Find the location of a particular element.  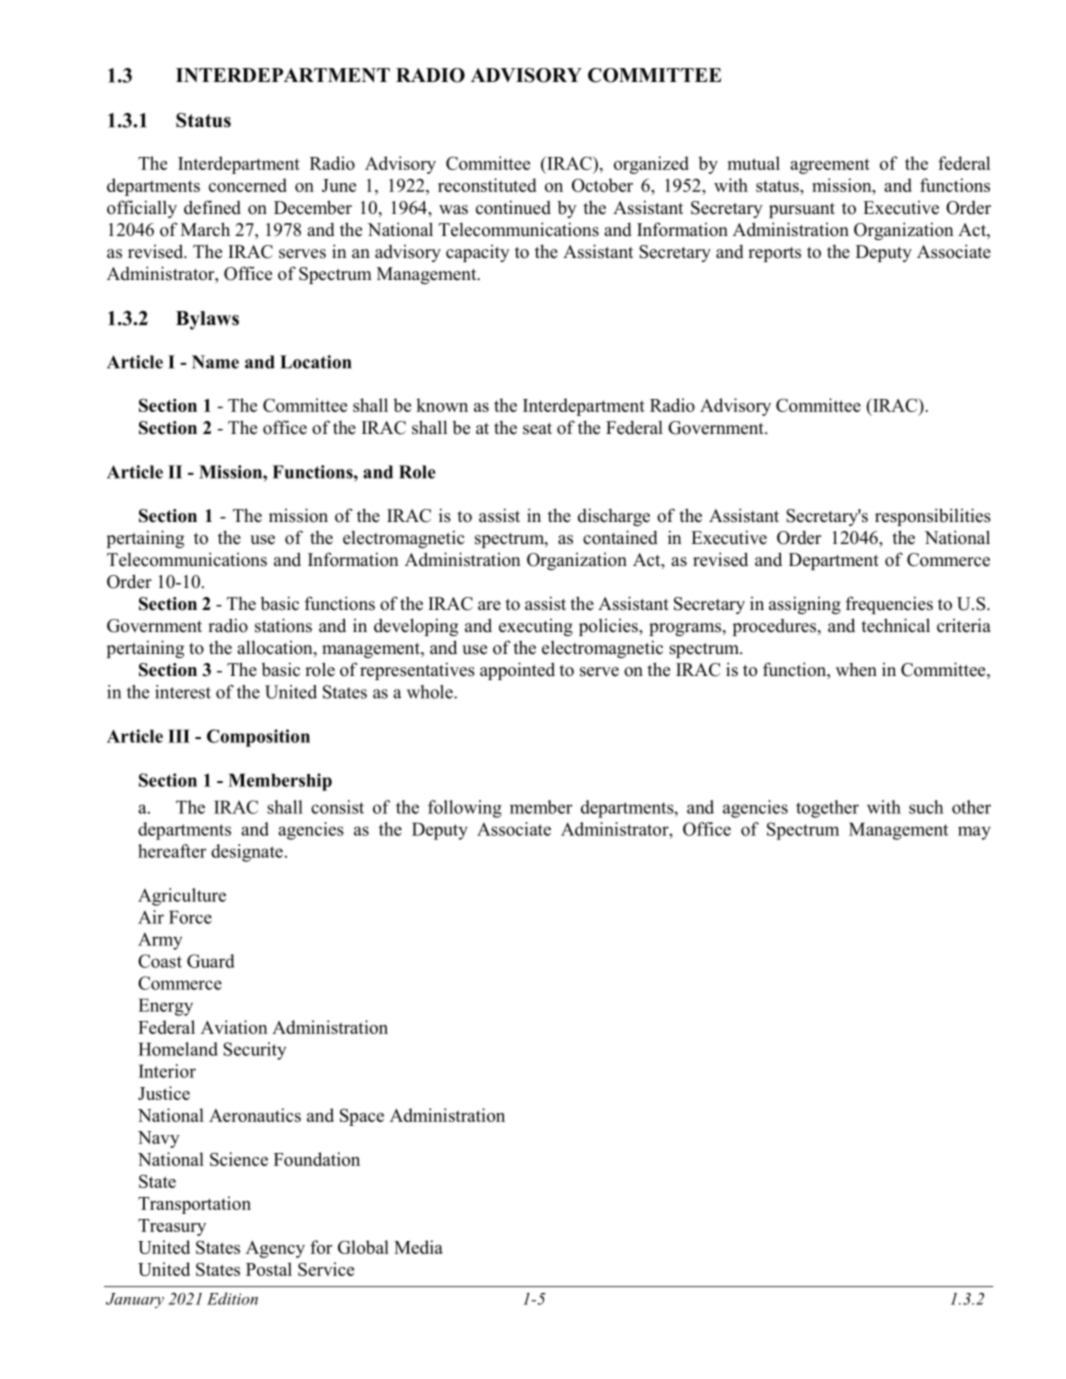

Global is located at coordinates (363, 1247).
